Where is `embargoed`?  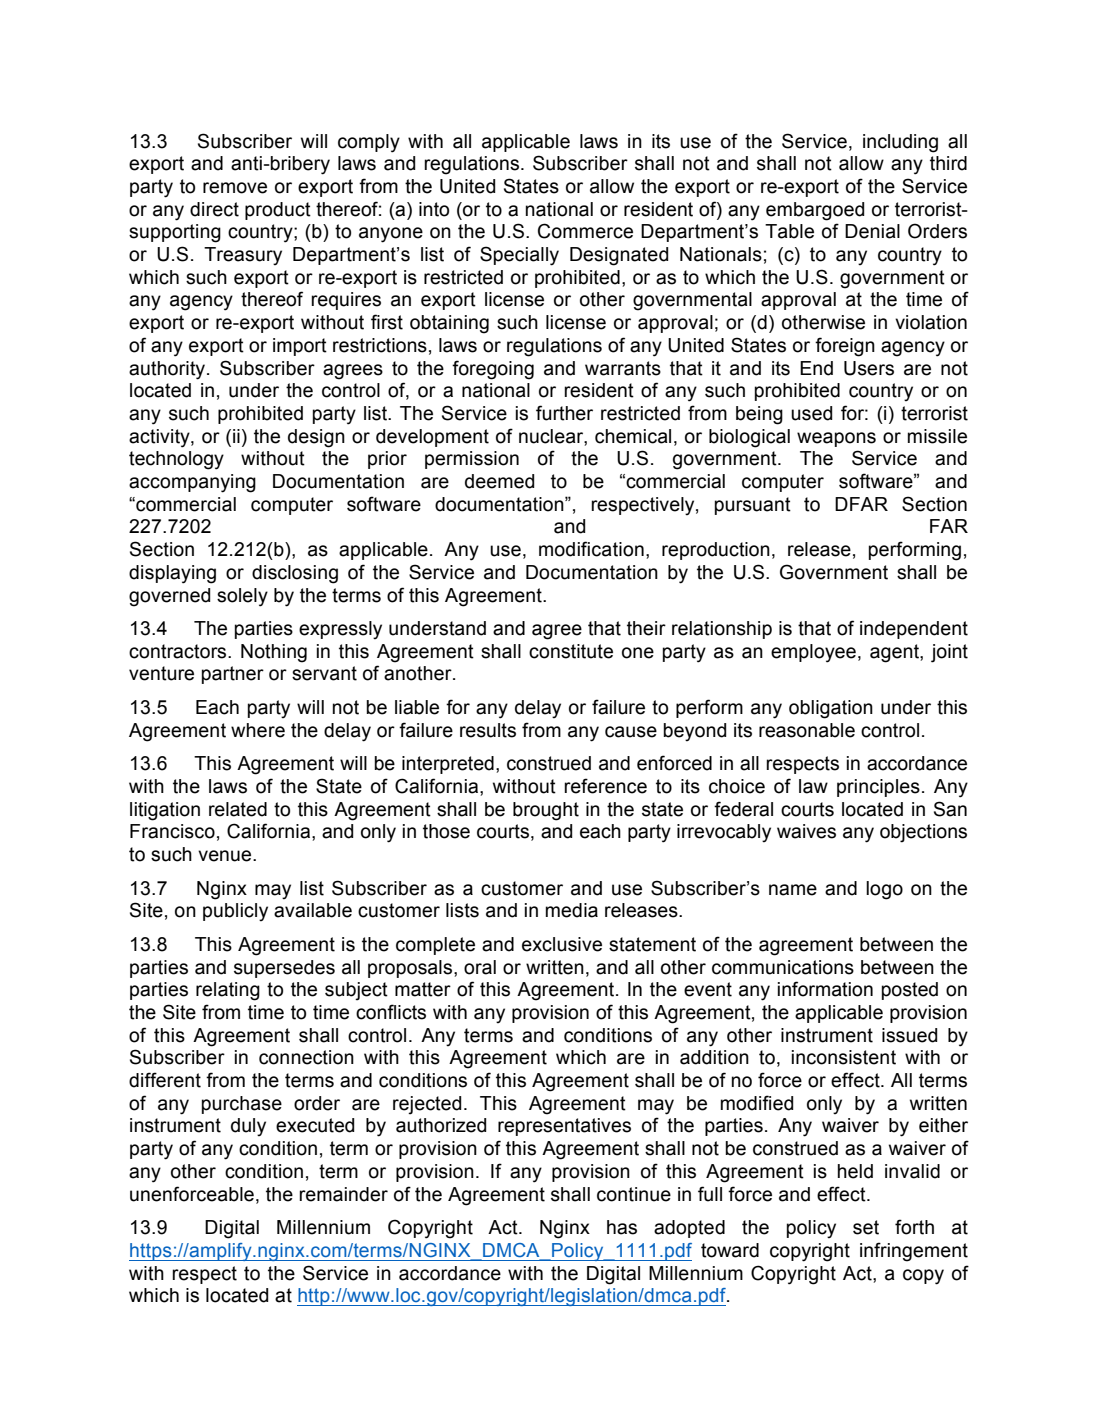
embargoed is located at coordinates (815, 211).
